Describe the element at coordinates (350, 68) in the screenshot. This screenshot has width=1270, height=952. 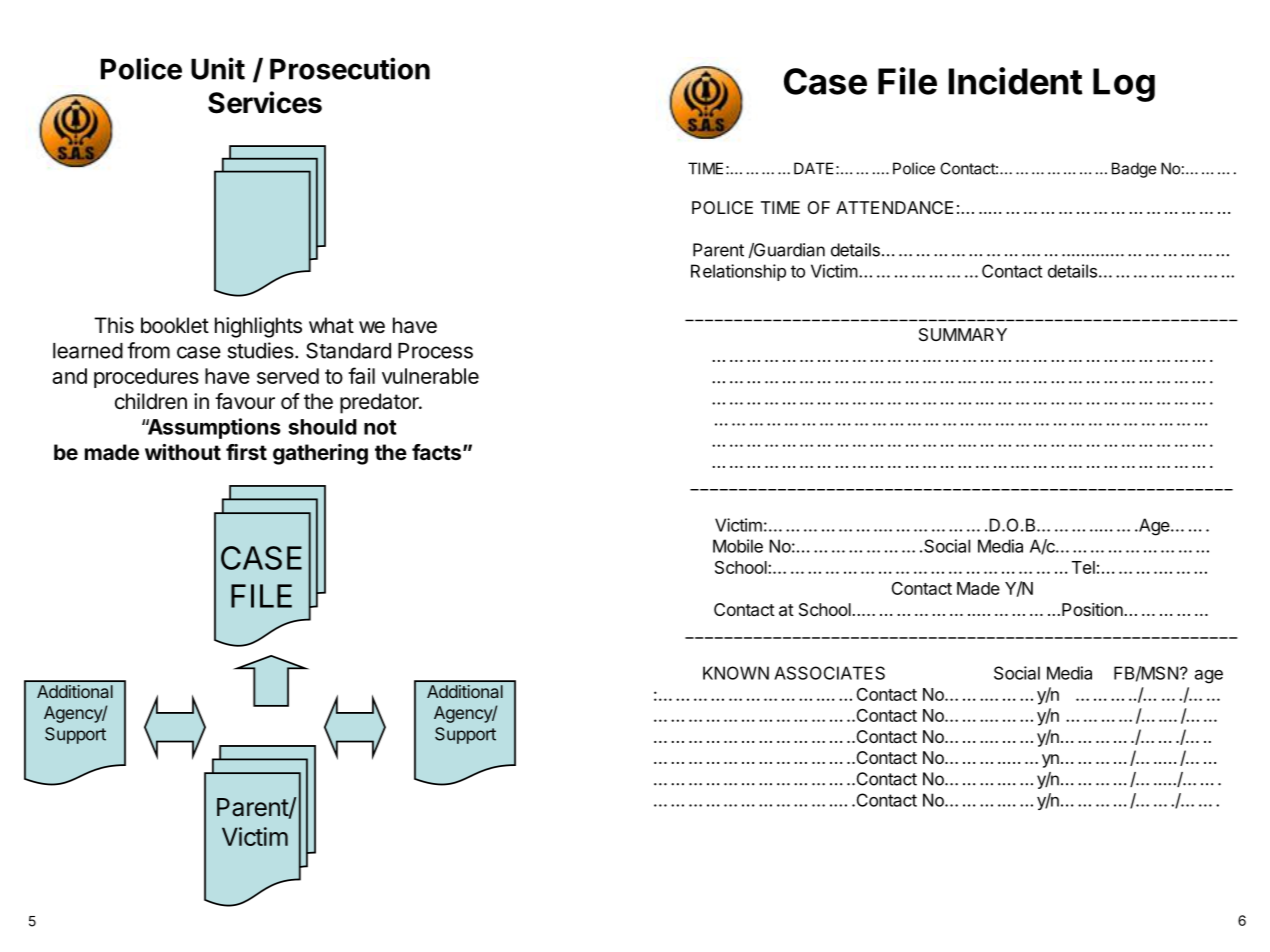
I see `Prosecution` at that location.
